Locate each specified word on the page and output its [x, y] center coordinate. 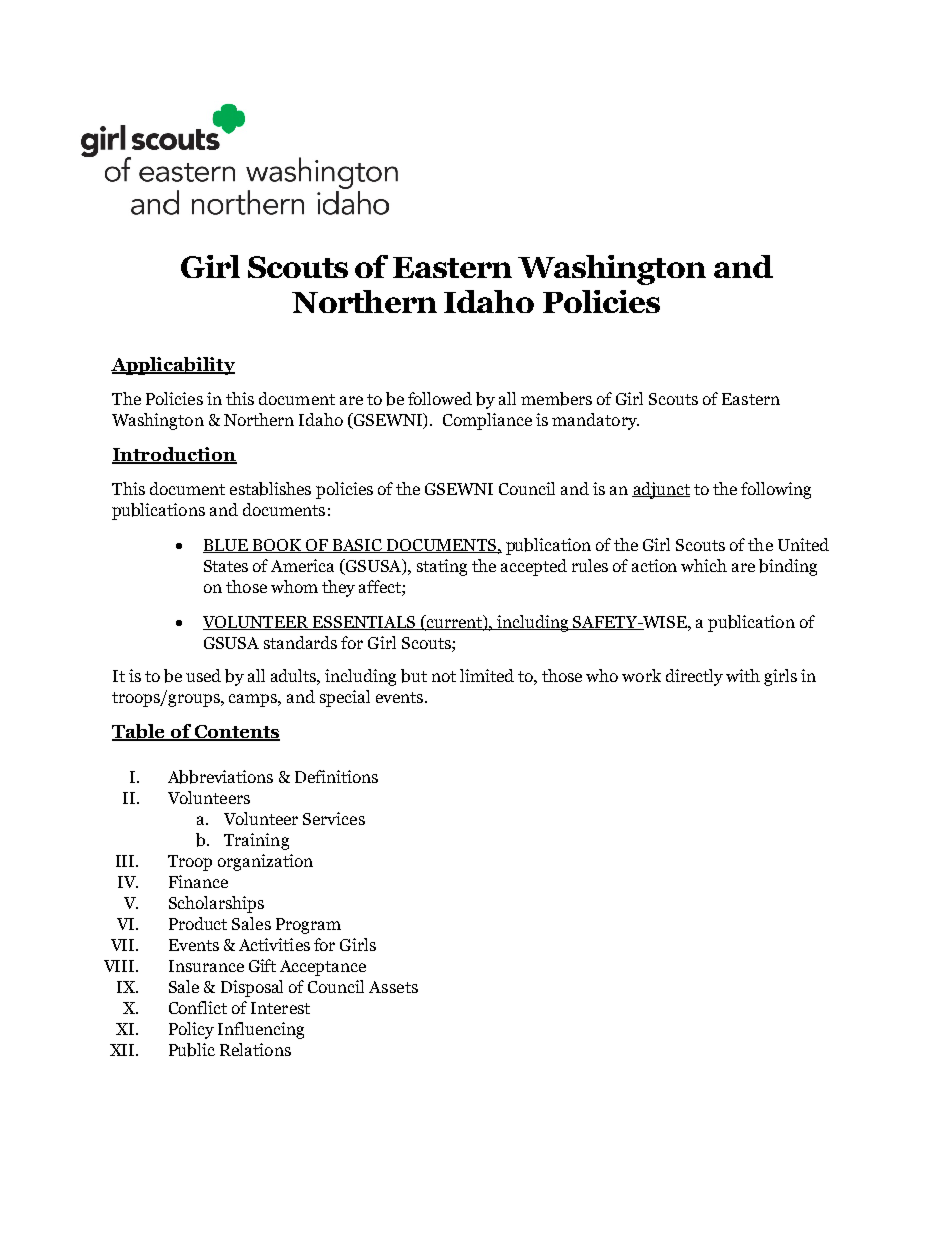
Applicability [173, 366]
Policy [191, 1030]
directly [694, 677]
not [444, 676]
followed [440, 398]
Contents [236, 733]
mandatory [595, 421]
